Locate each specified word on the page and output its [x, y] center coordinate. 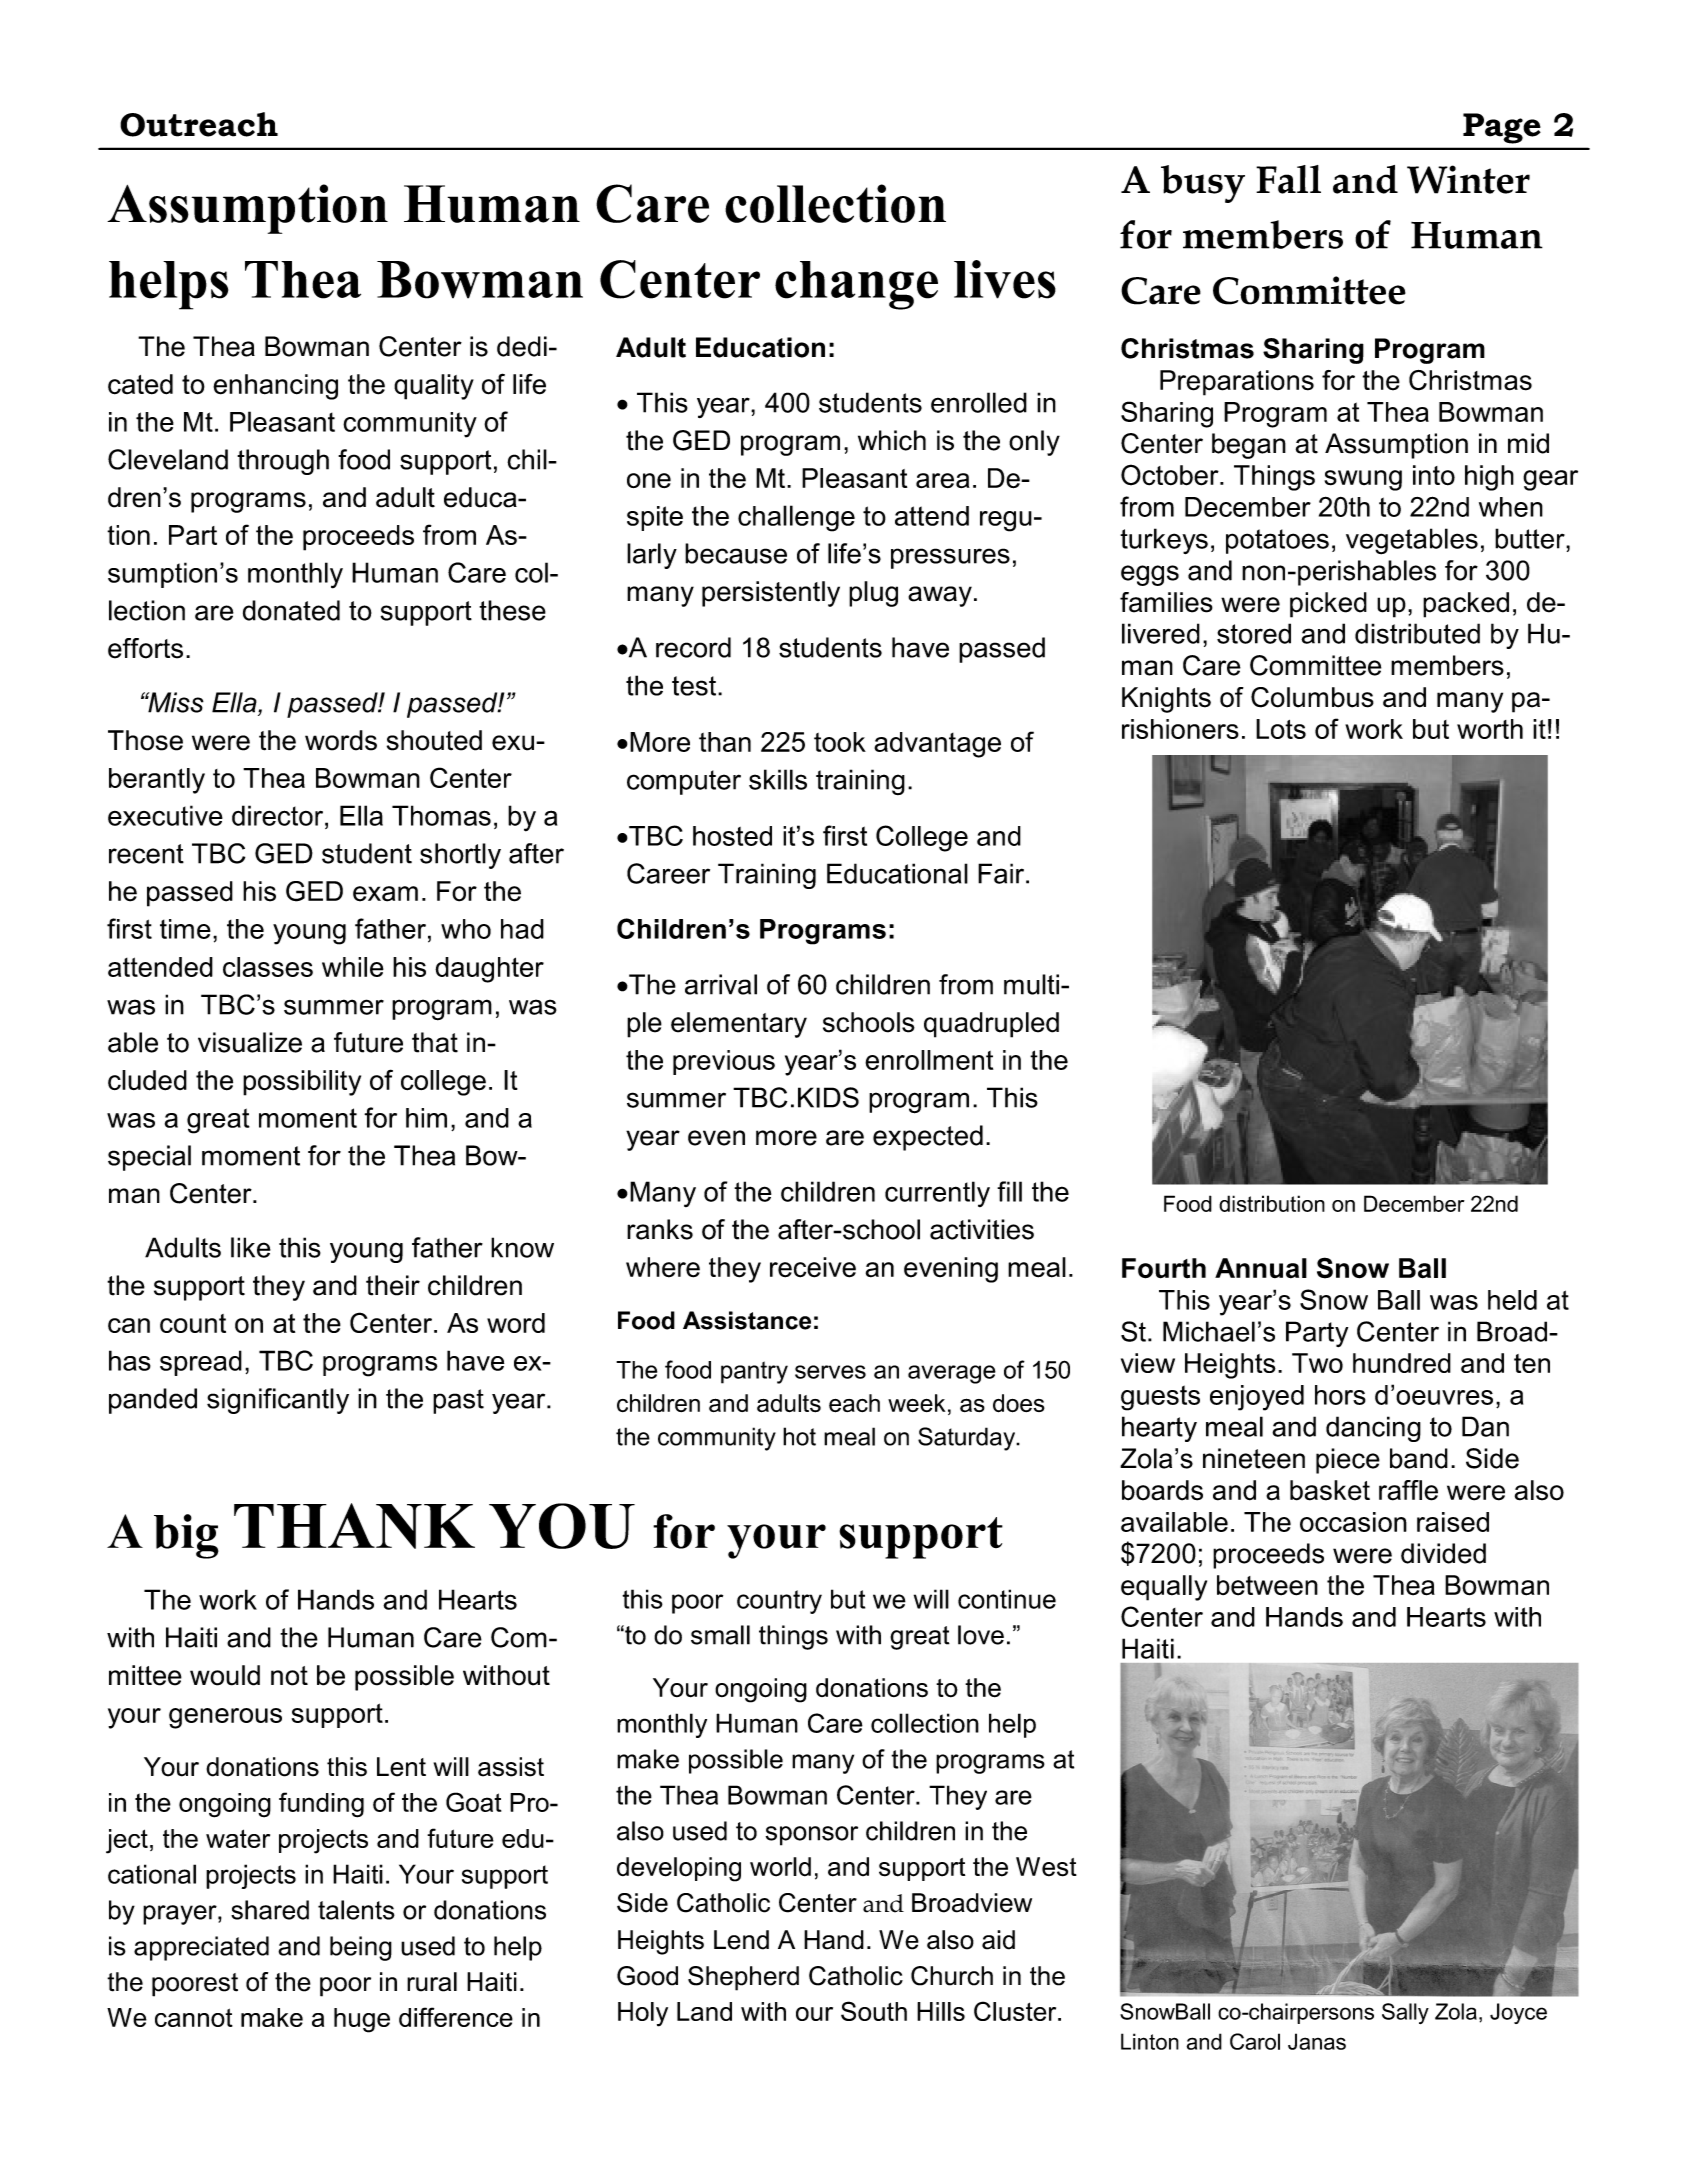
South [874, 2011]
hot [799, 1436]
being [361, 1948]
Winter [1468, 179]
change [856, 285]
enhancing [275, 387]
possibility [302, 1083]
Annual [1261, 1268]
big [186, 1536]
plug [873, 594]
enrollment [929, 1060]
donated [291, 610]
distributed [1417, 633]
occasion [1353, 1522]
